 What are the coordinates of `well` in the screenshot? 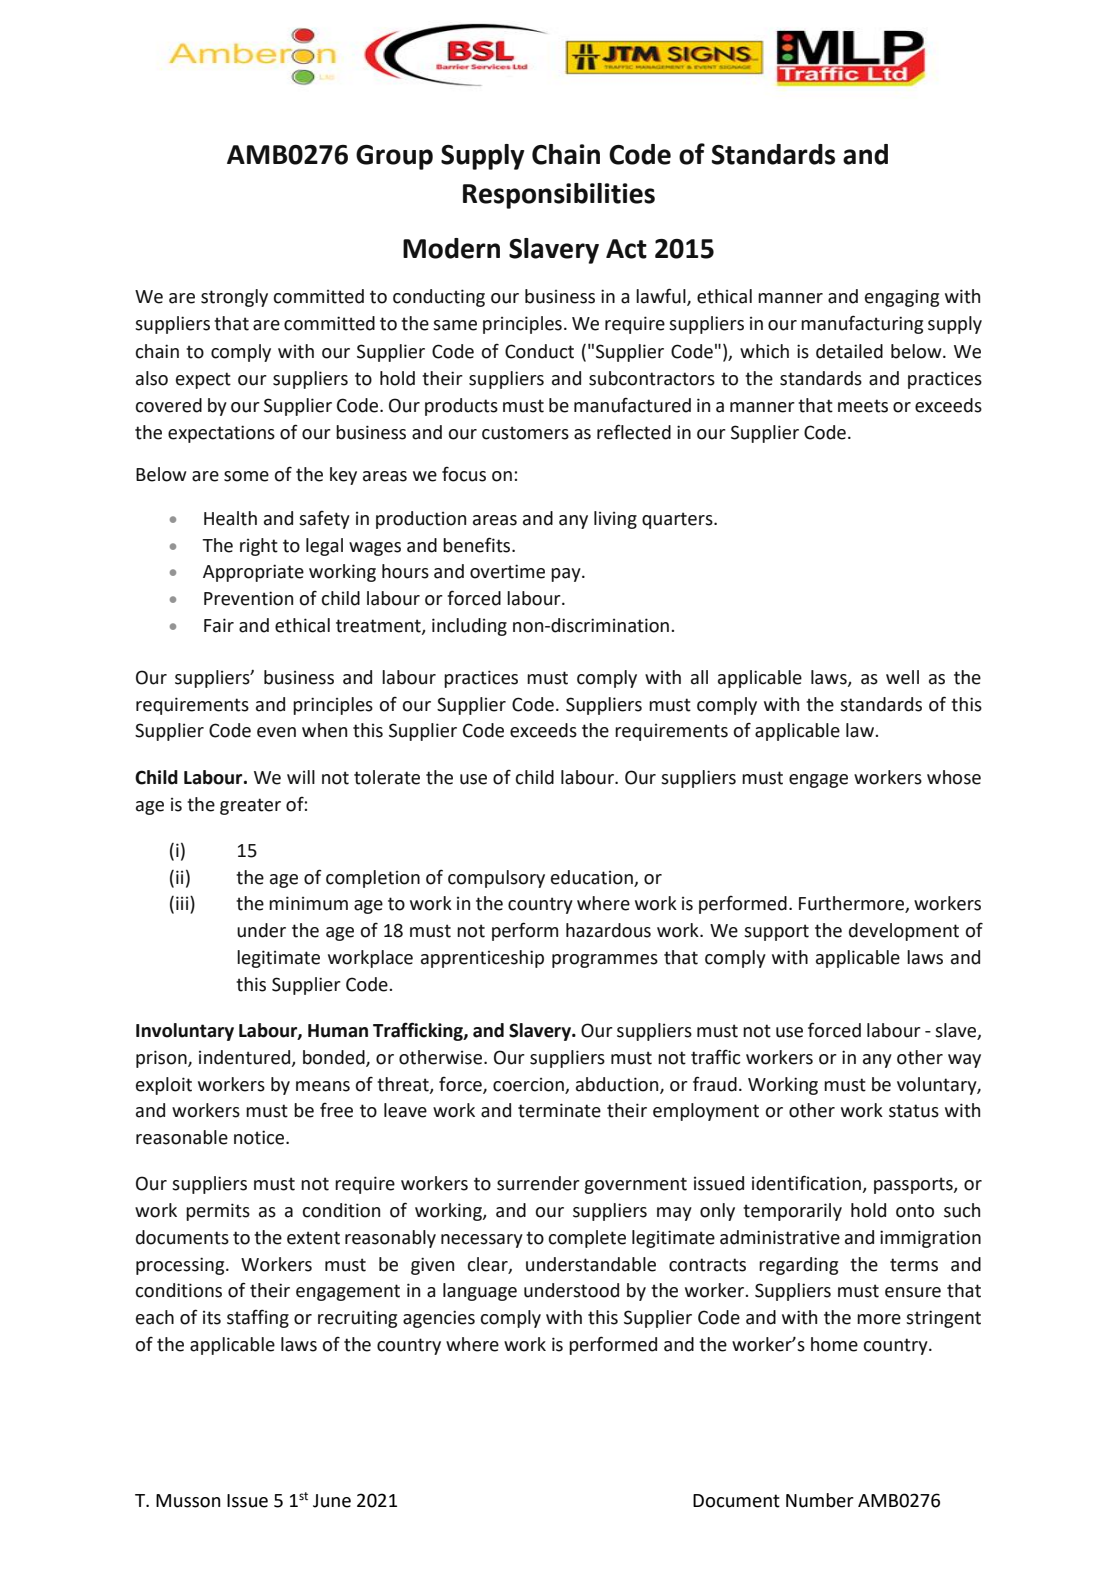 It's located at (902, 677).
